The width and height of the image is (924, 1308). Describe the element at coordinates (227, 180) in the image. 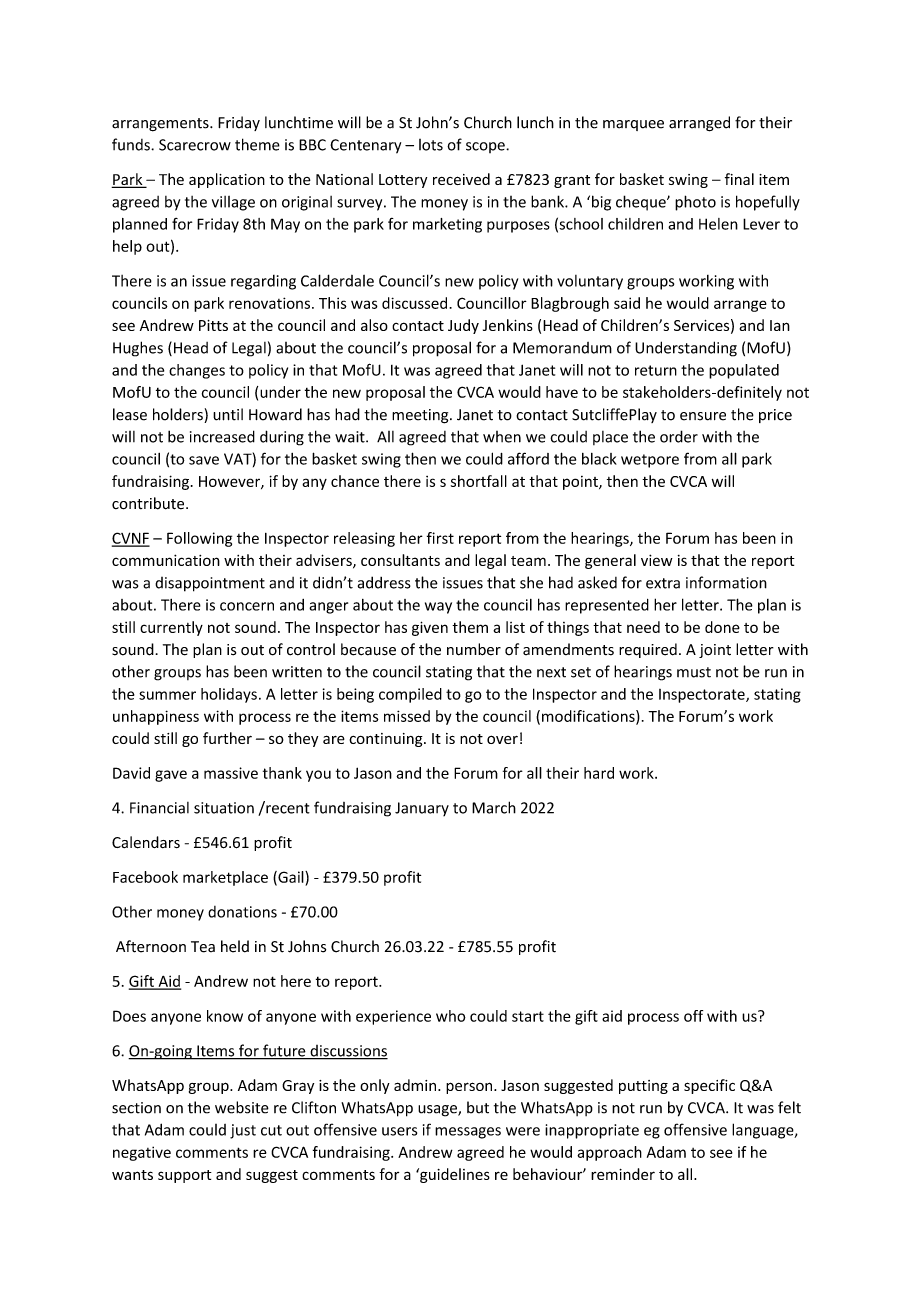

I see `application` at that location.
